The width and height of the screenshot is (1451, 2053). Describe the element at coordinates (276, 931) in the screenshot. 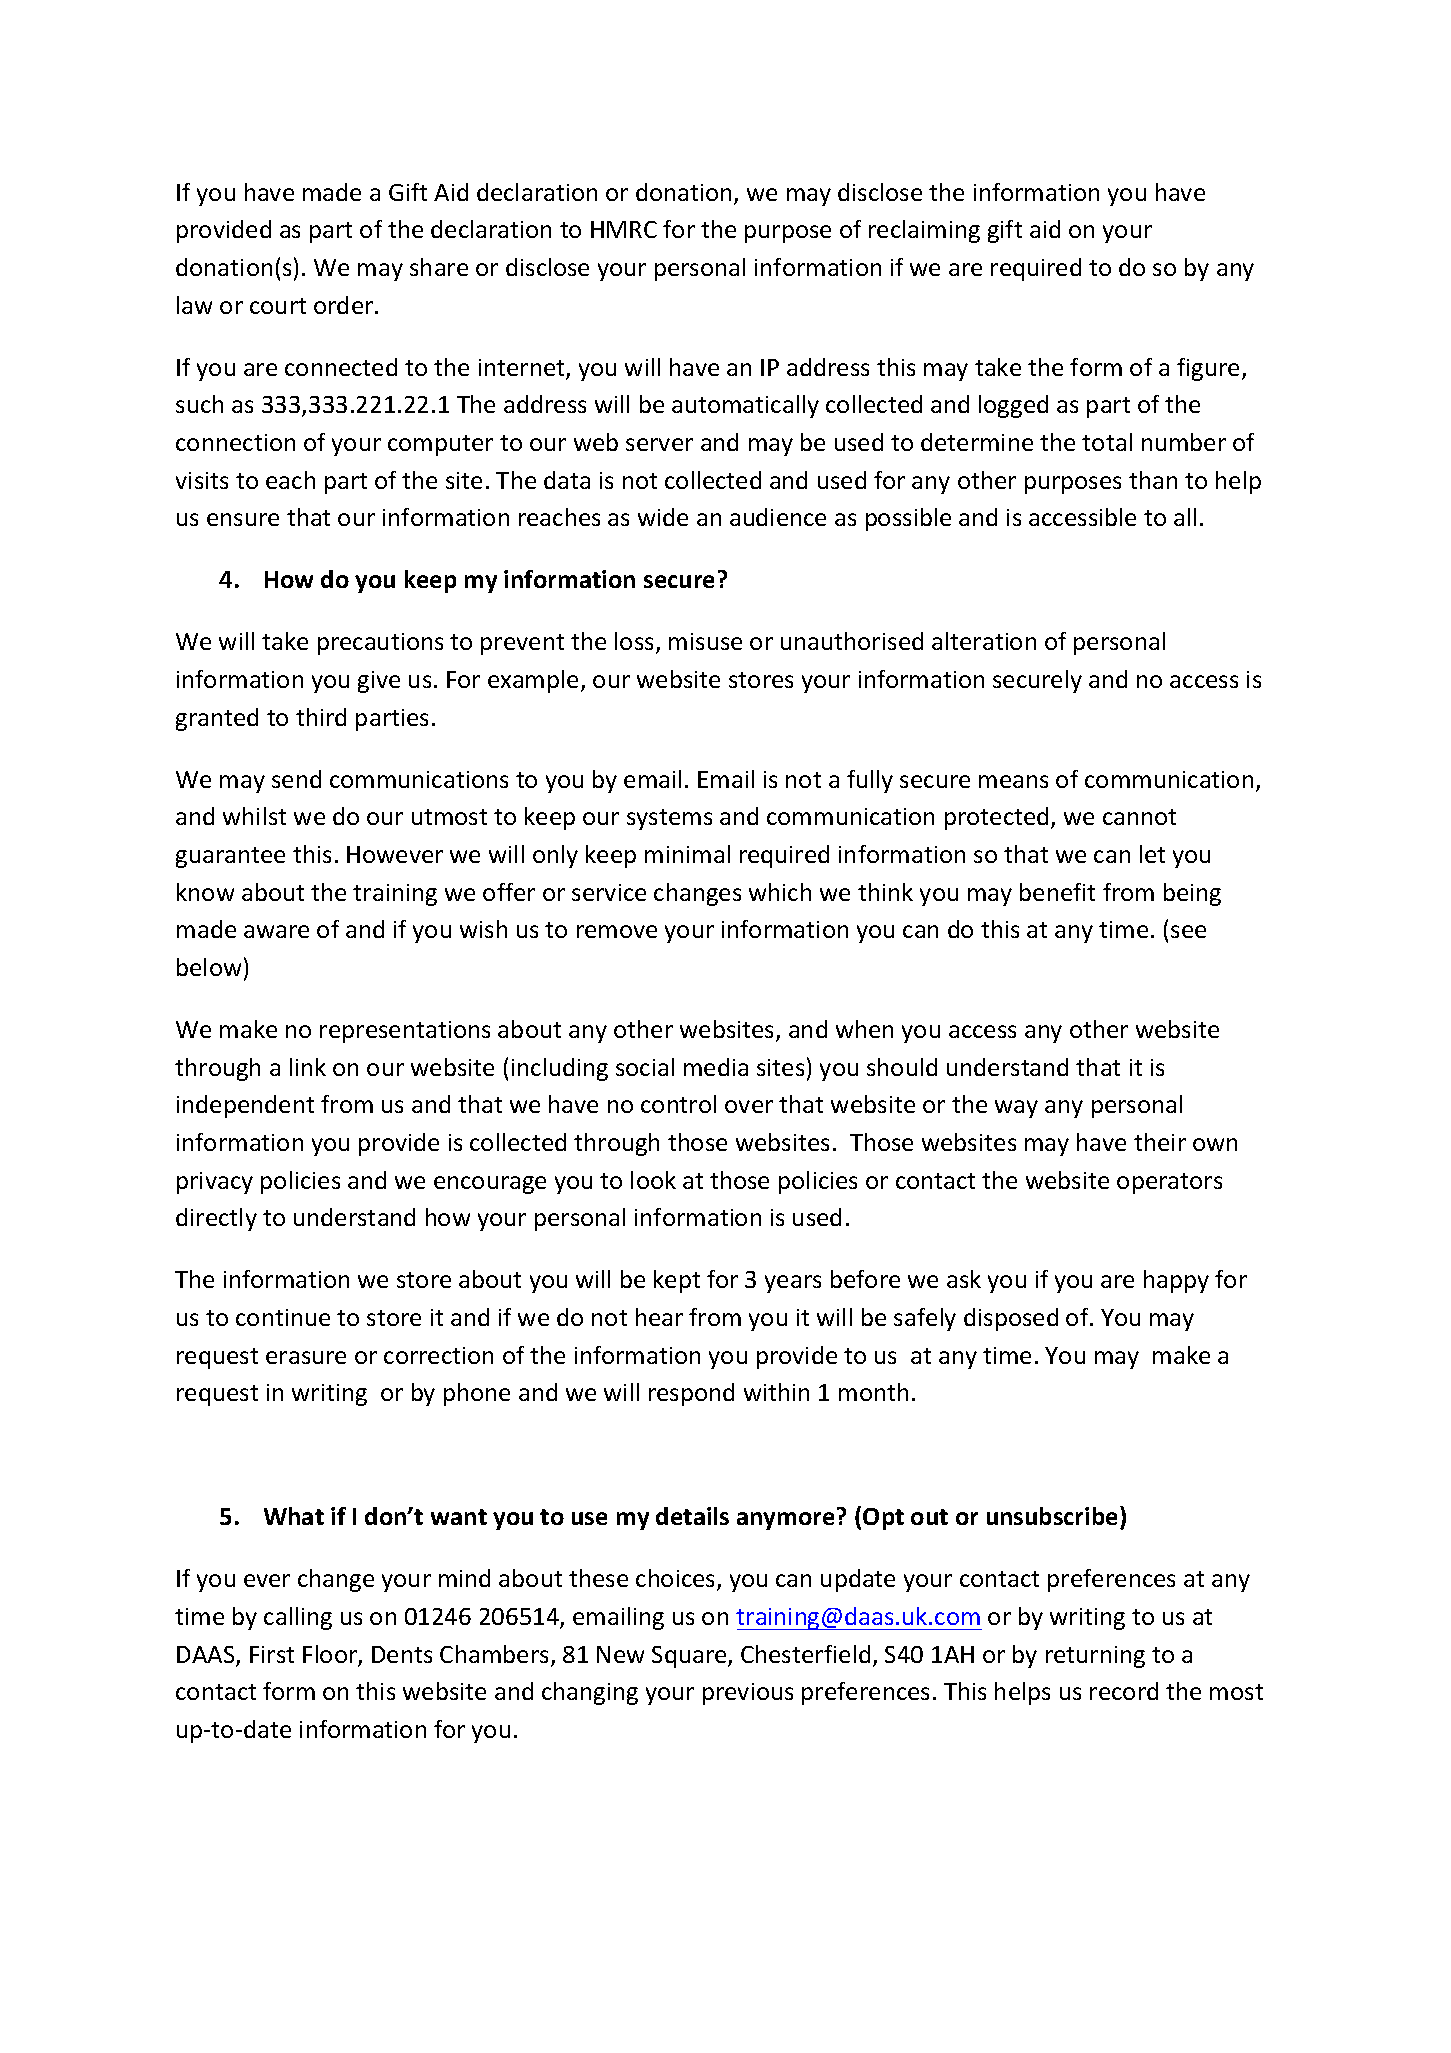

I see `aware` at that location.
